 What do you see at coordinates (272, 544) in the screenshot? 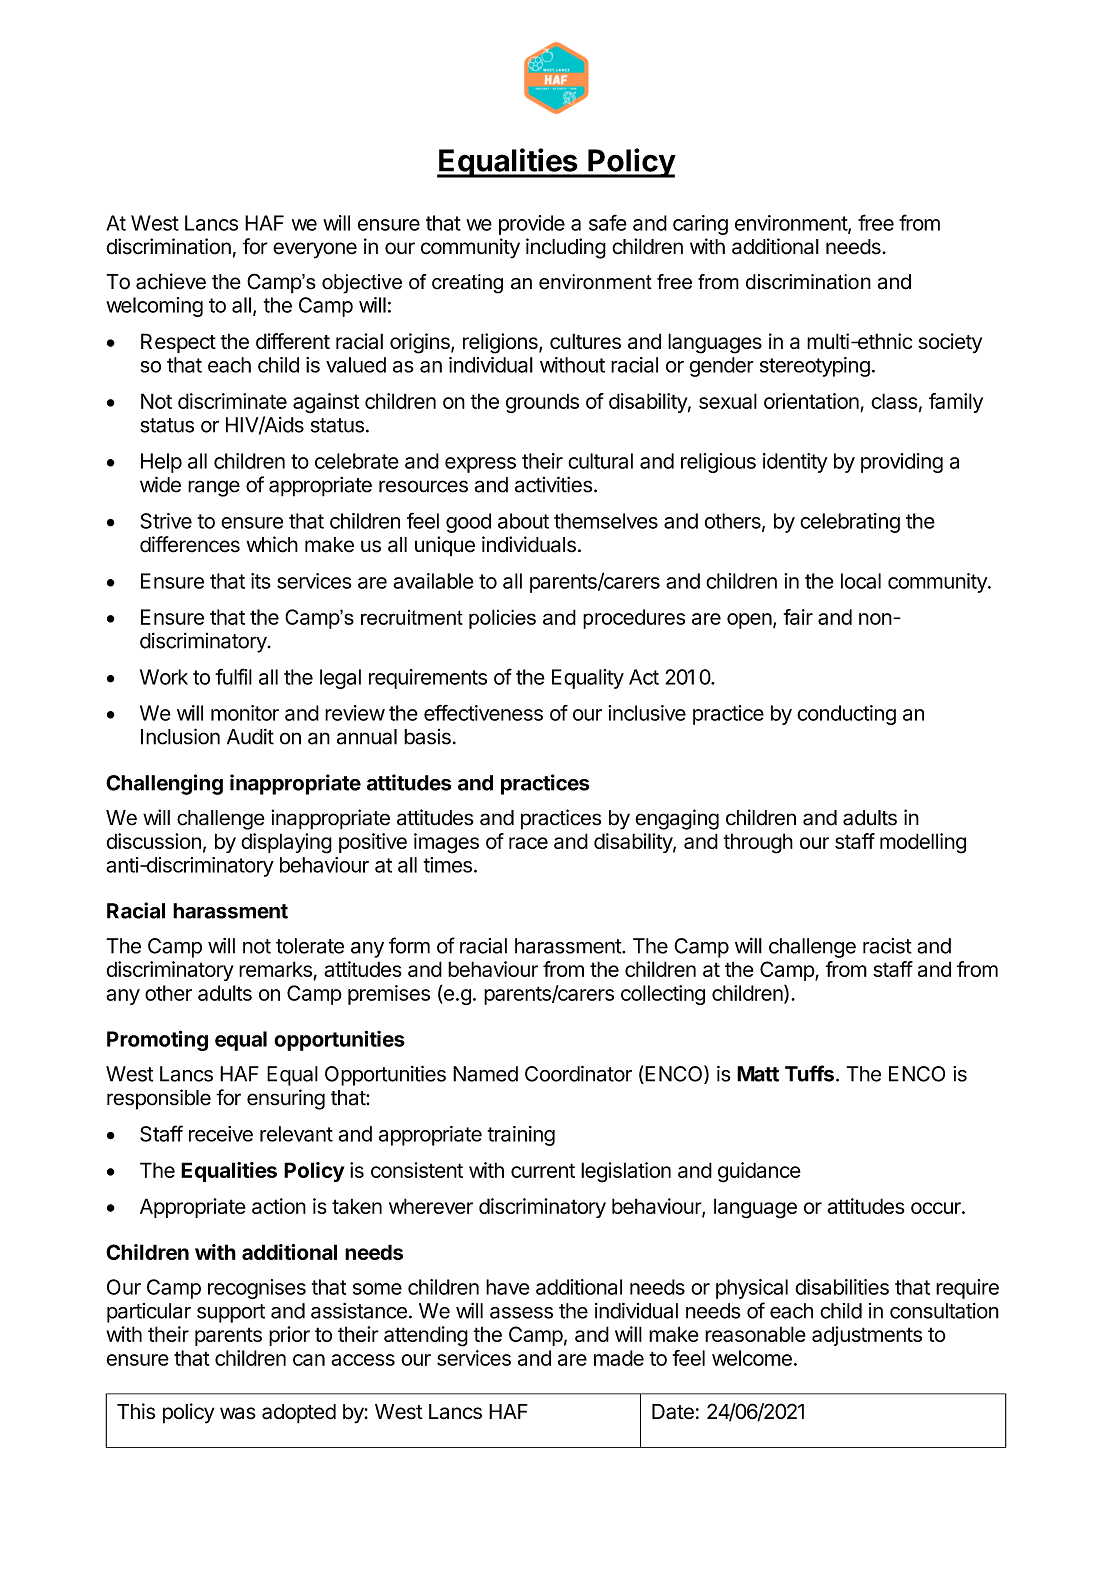
I see `which` at bounding box center [272, 544].
